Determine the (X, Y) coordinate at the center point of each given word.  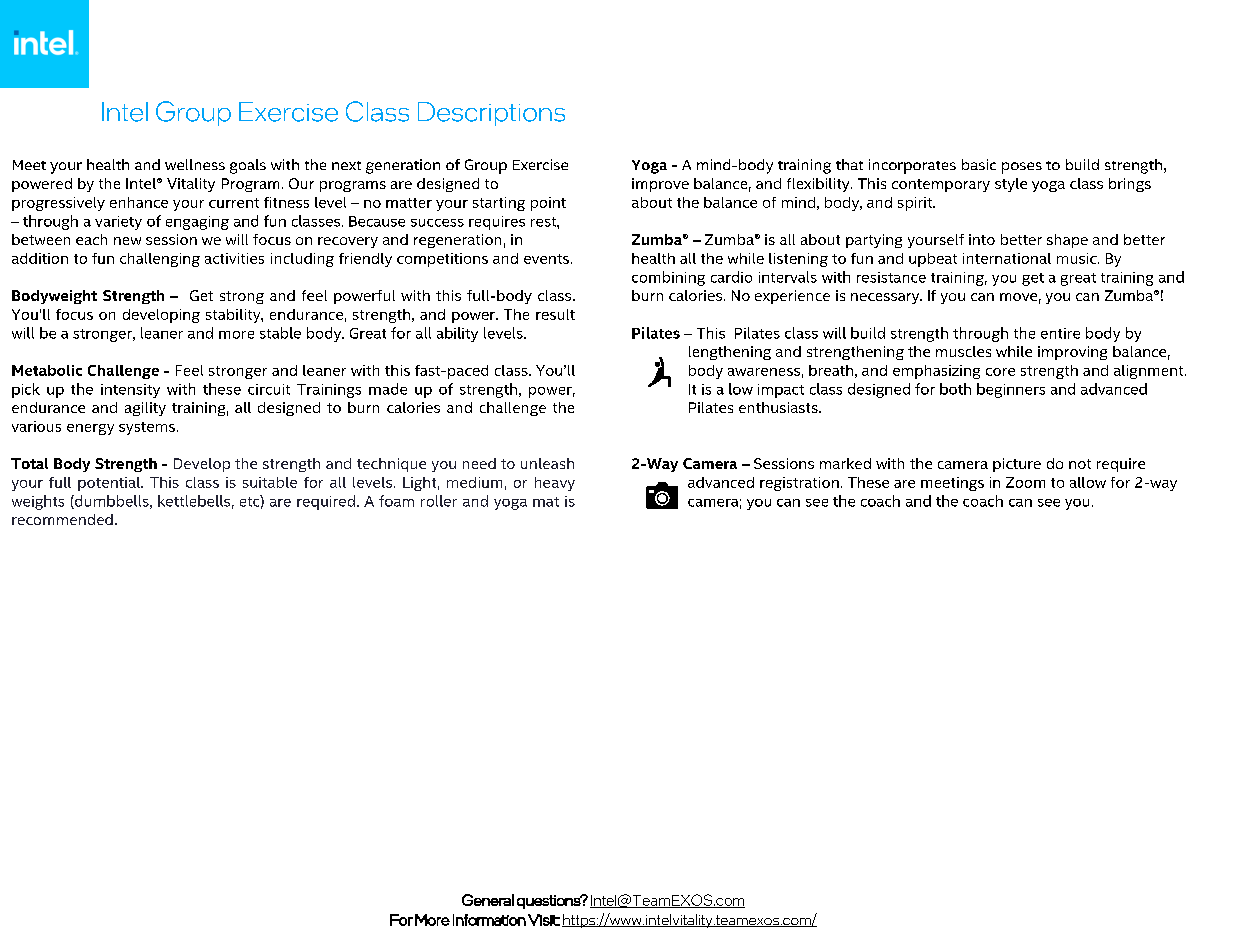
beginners (1011, 390)
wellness (195, 164)
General (488, 900)
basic (979, 164)
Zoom (1025, 482)
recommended (62, 519)
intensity (130, 391)
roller (439, 501)
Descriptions (491, 114)
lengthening (730, 353)
